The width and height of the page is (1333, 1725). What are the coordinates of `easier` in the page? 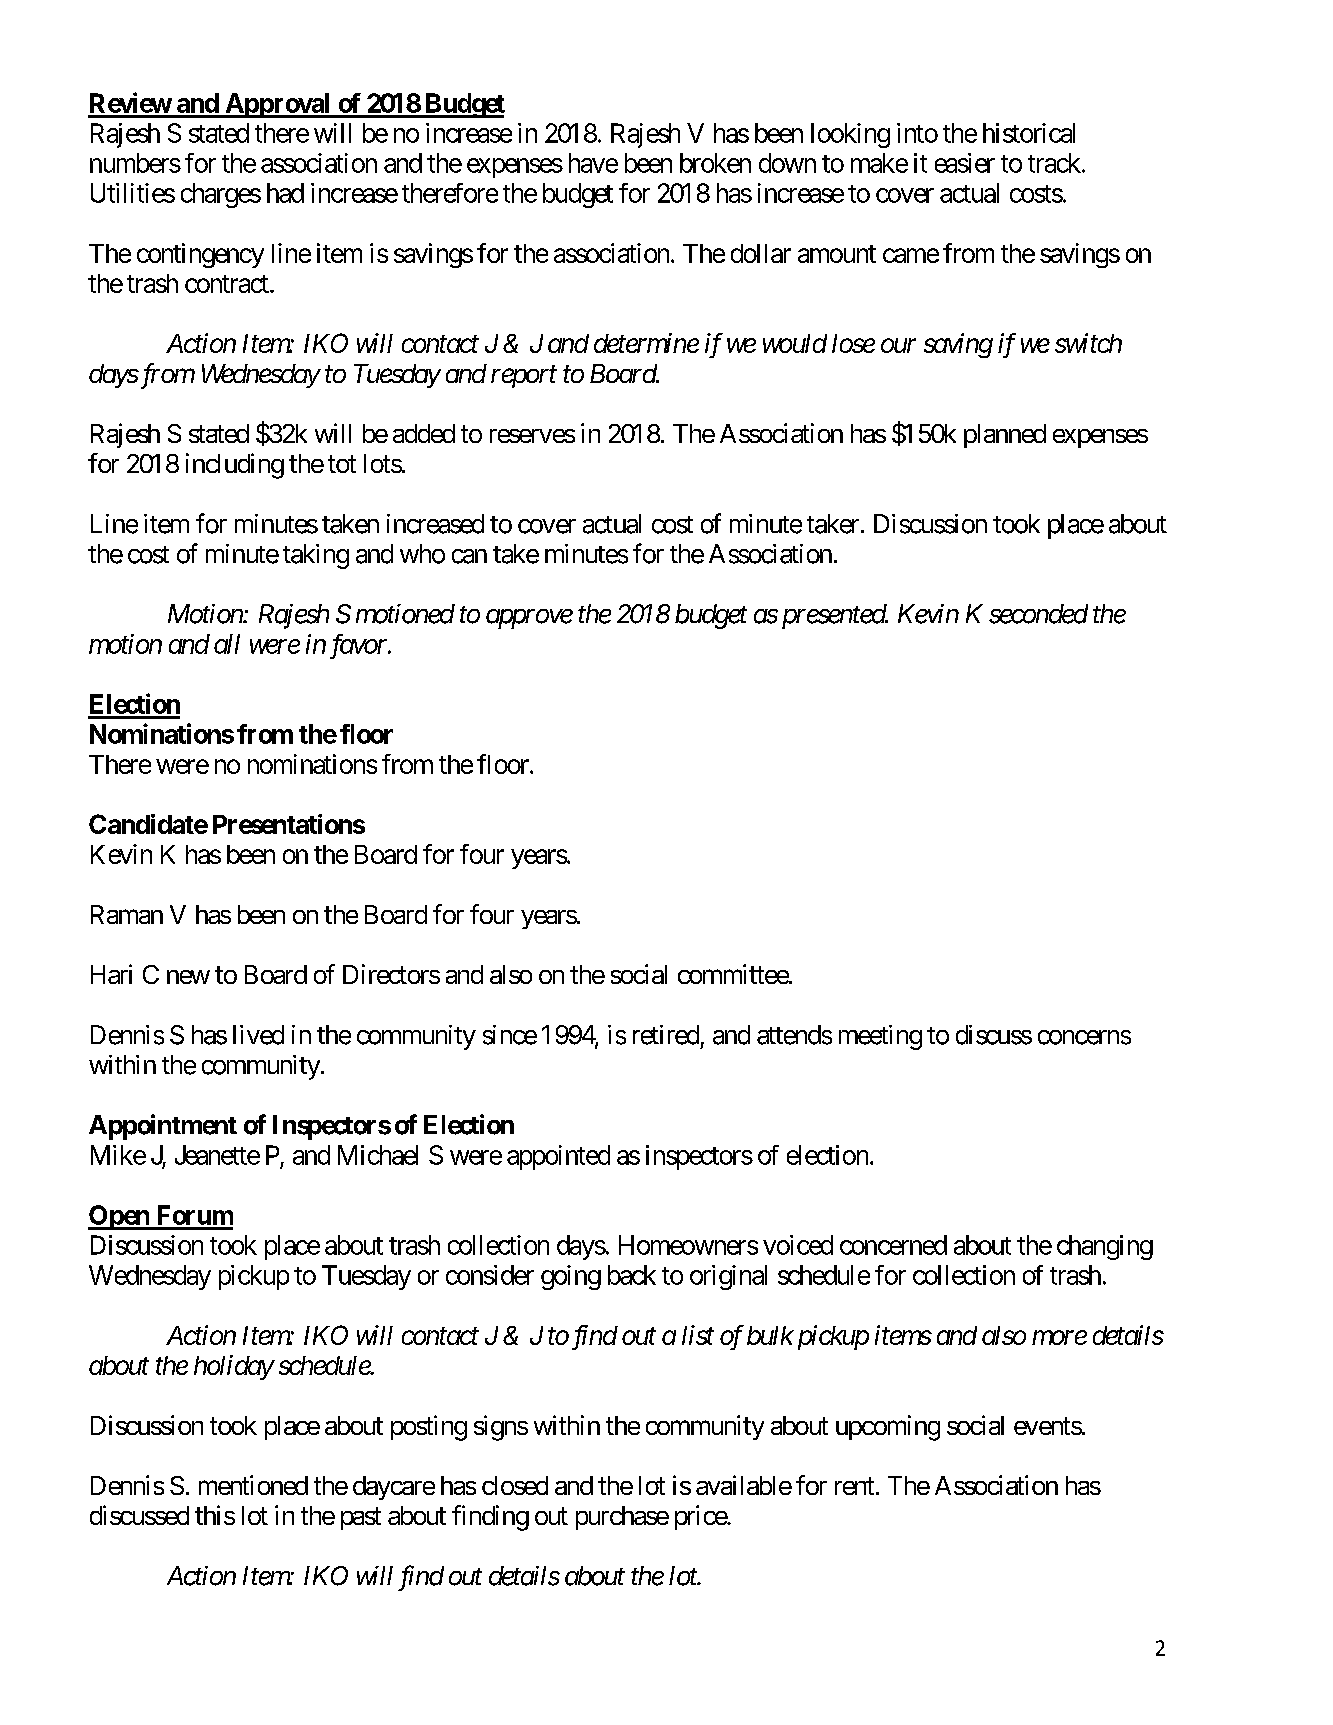 It's located at (965, 163).
